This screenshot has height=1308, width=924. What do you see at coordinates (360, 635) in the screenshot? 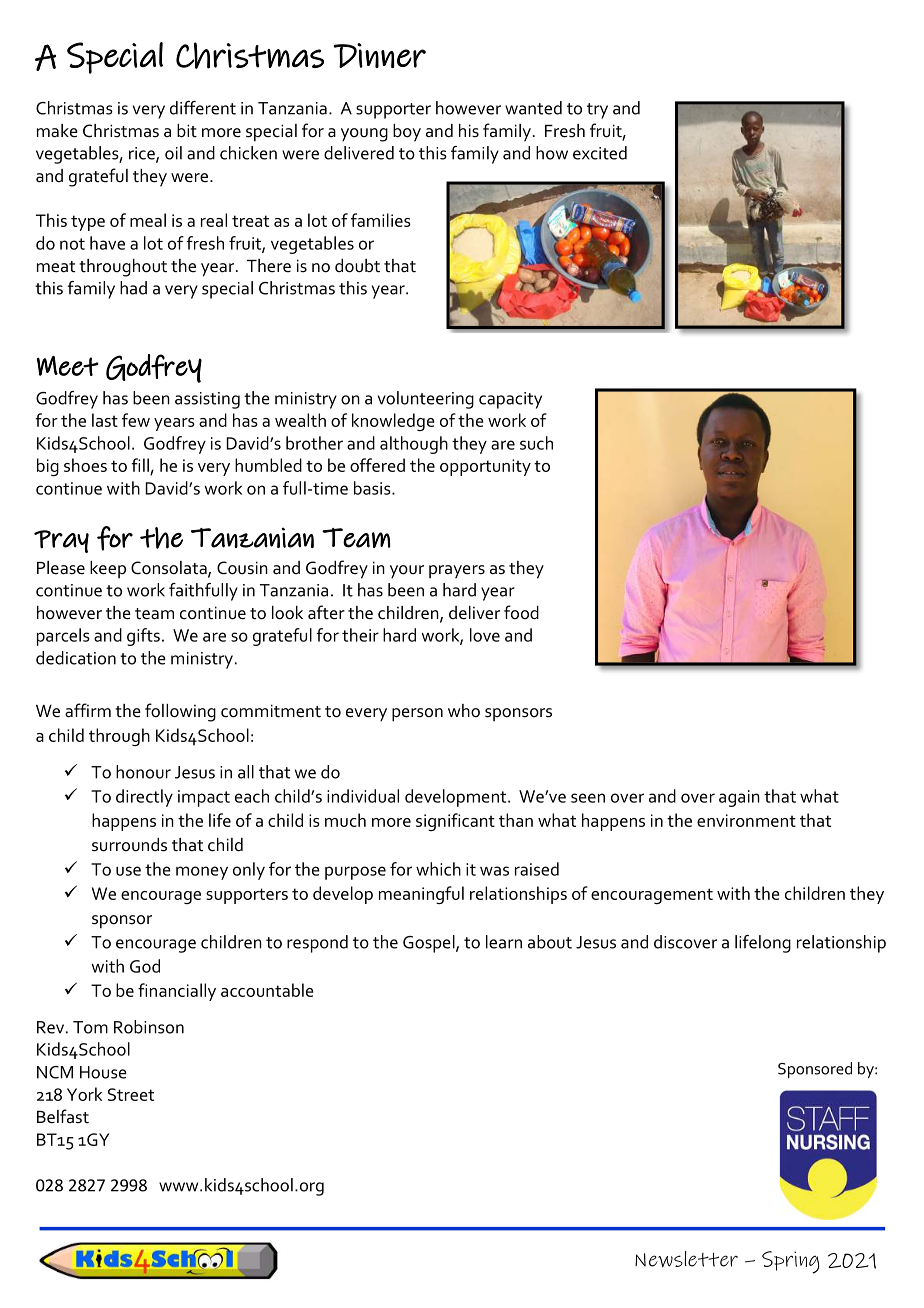
I see `their` at bounding box center [360, 635].
